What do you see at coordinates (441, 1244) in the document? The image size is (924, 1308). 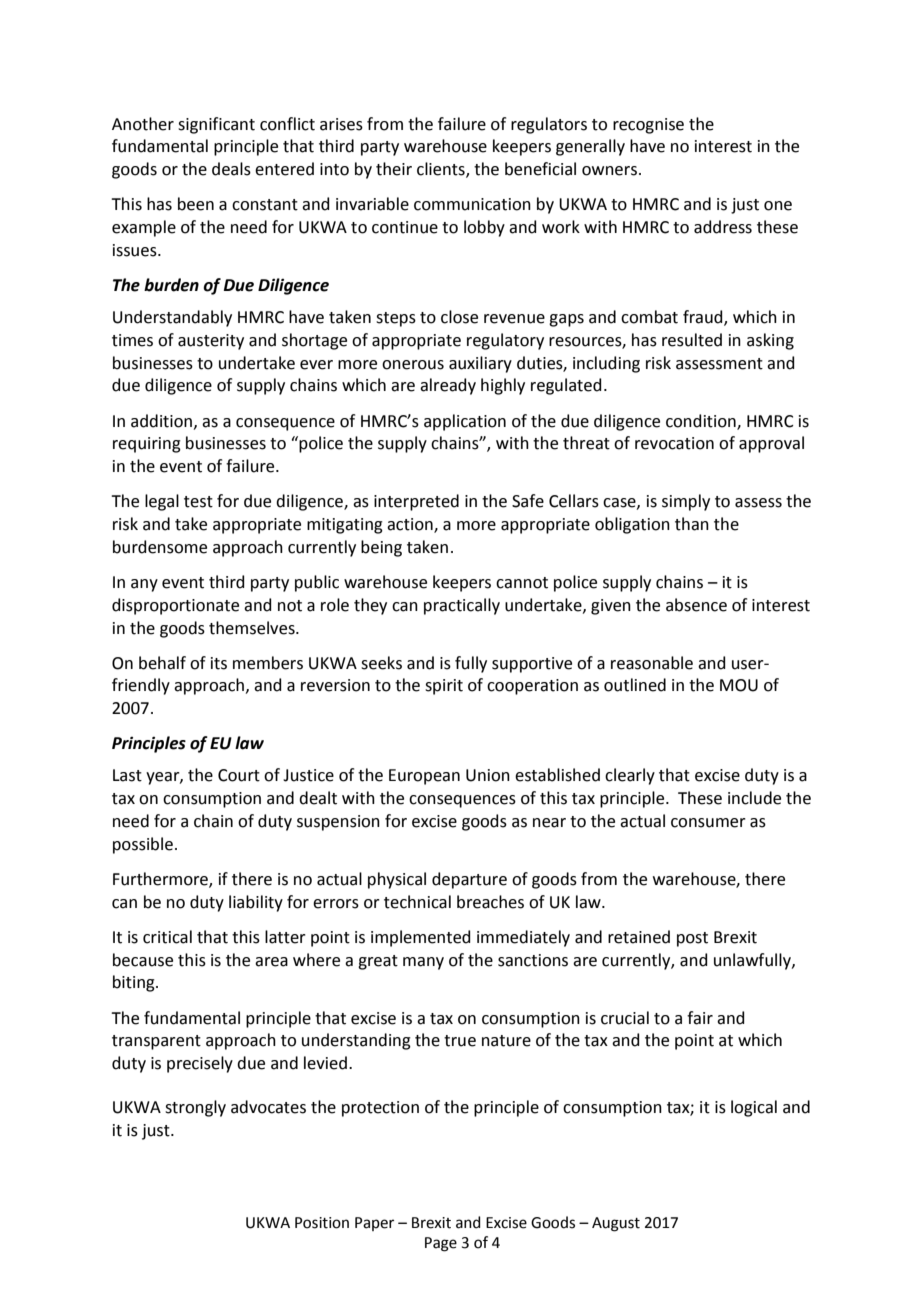 I see `Page` at bounding box center [441, 1244].
